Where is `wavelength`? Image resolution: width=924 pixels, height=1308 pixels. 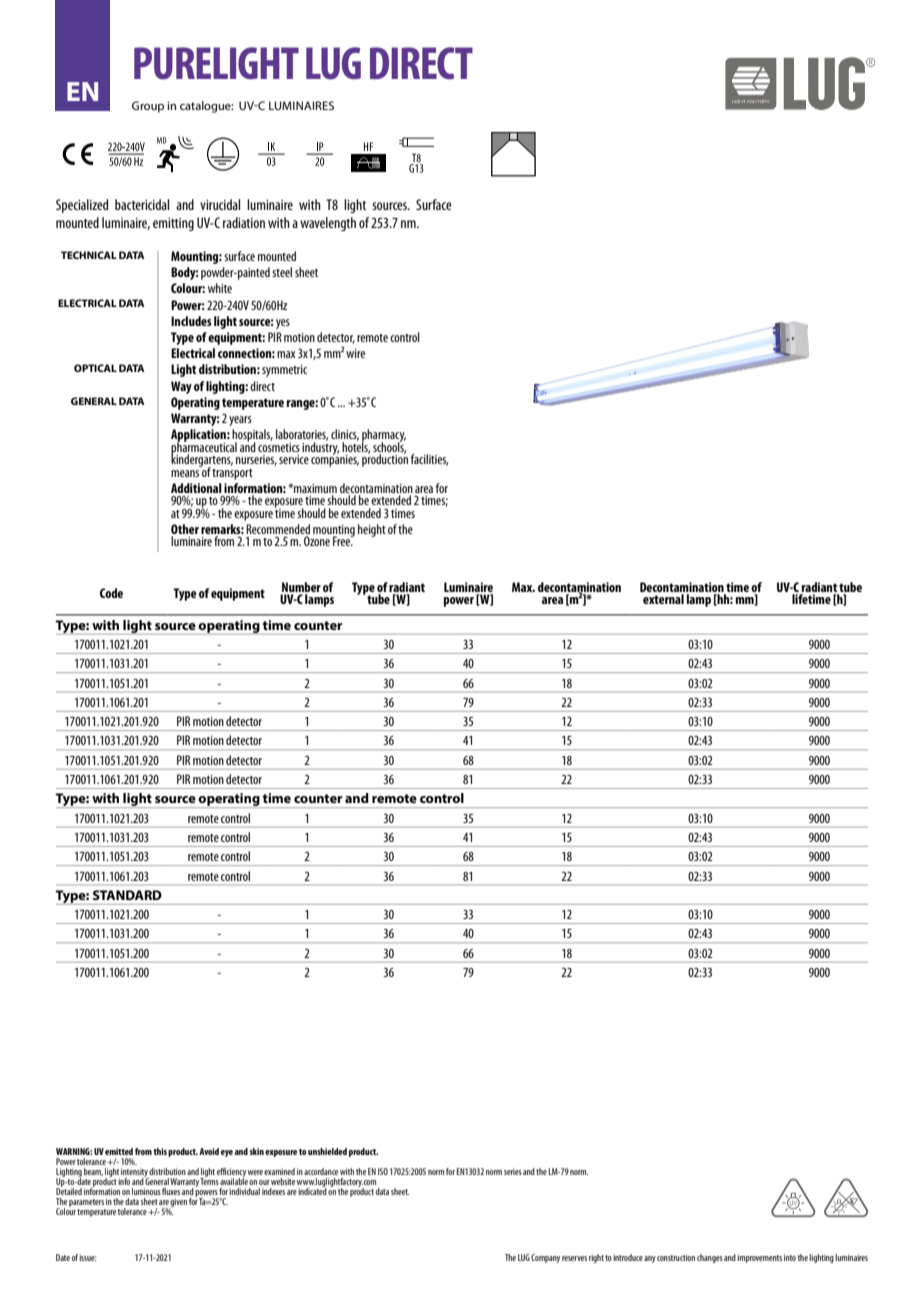
wavelength is located at coordinates (328, 224).
